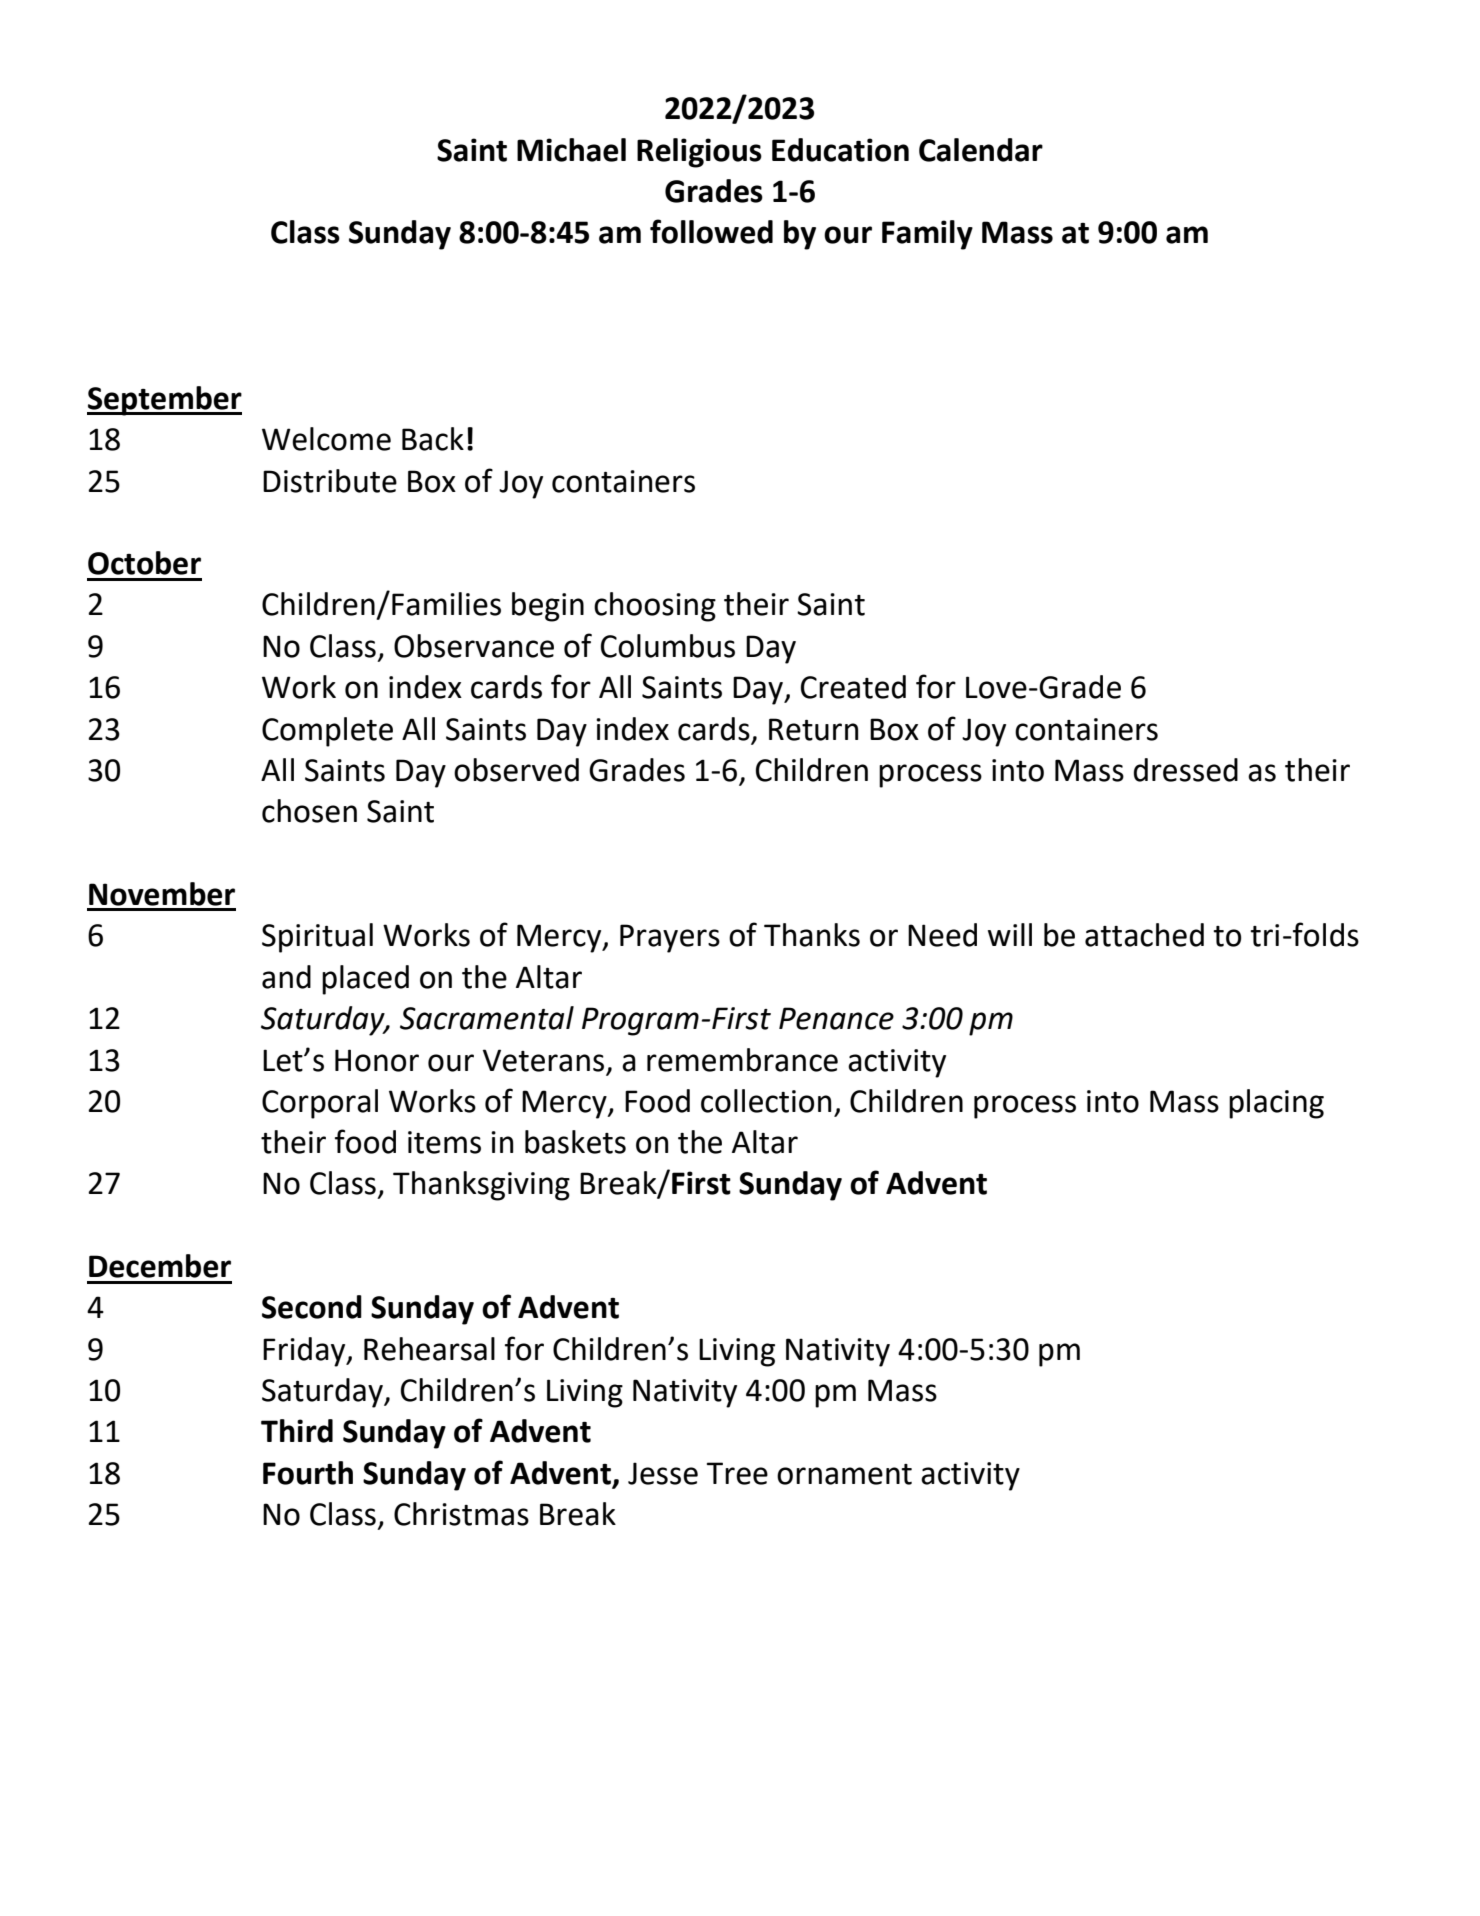  What do you see at coordinates (927, 235) in the image?
I see `Family` at bounding box center [927, 235].
